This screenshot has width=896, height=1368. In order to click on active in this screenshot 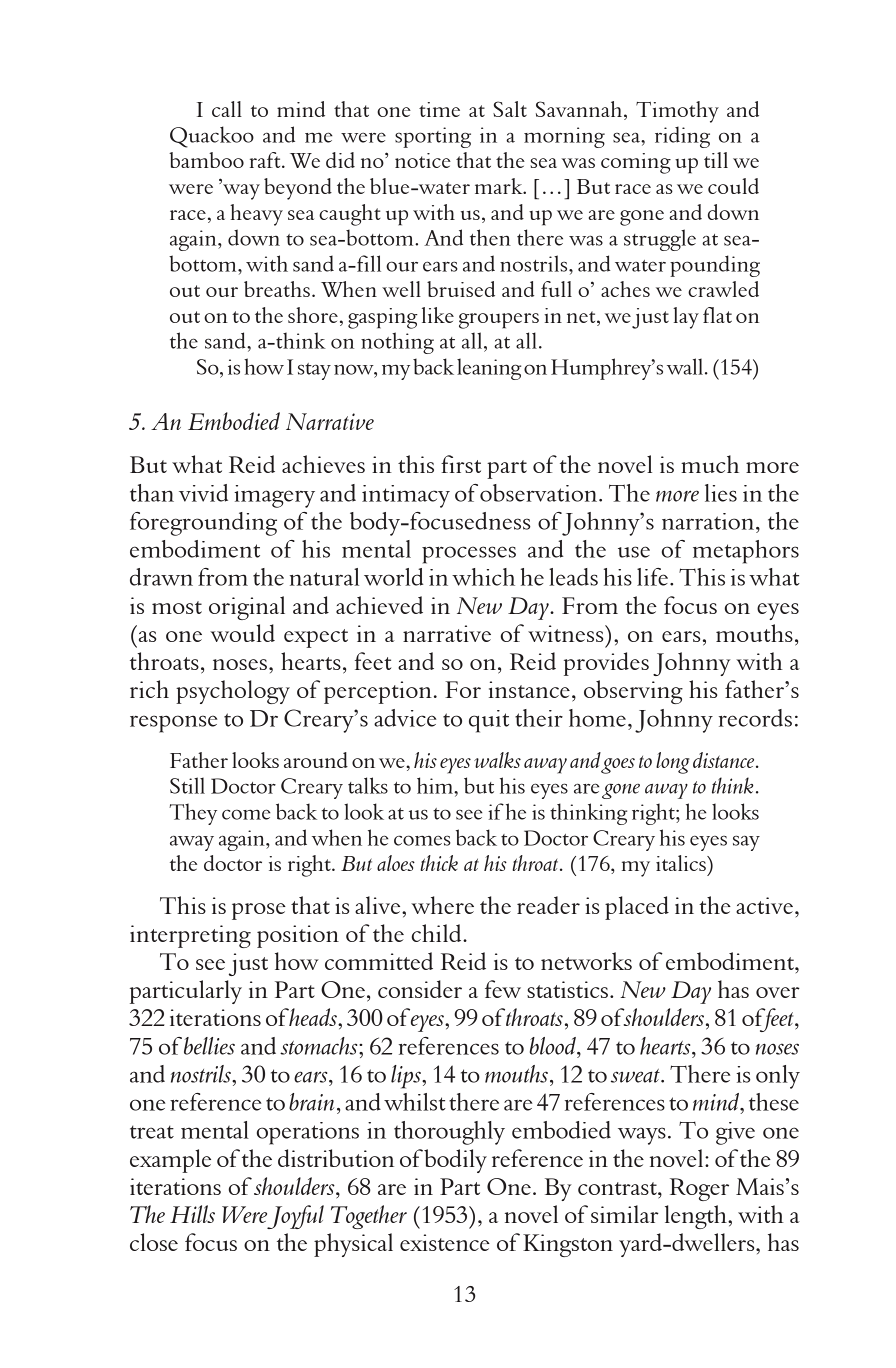, I will do `click(764, 905)`.
